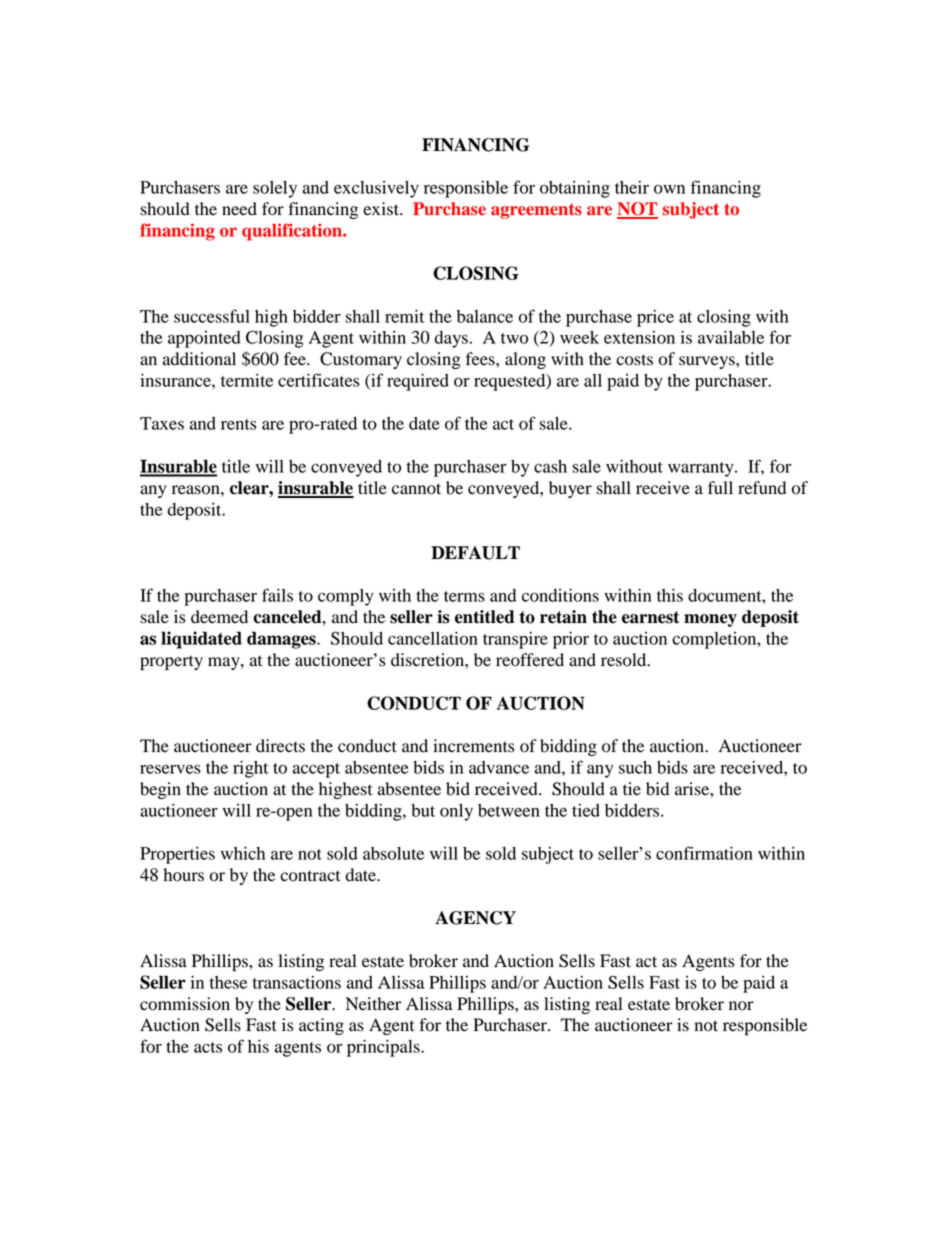  I want to click on own, so click(669, 189).
